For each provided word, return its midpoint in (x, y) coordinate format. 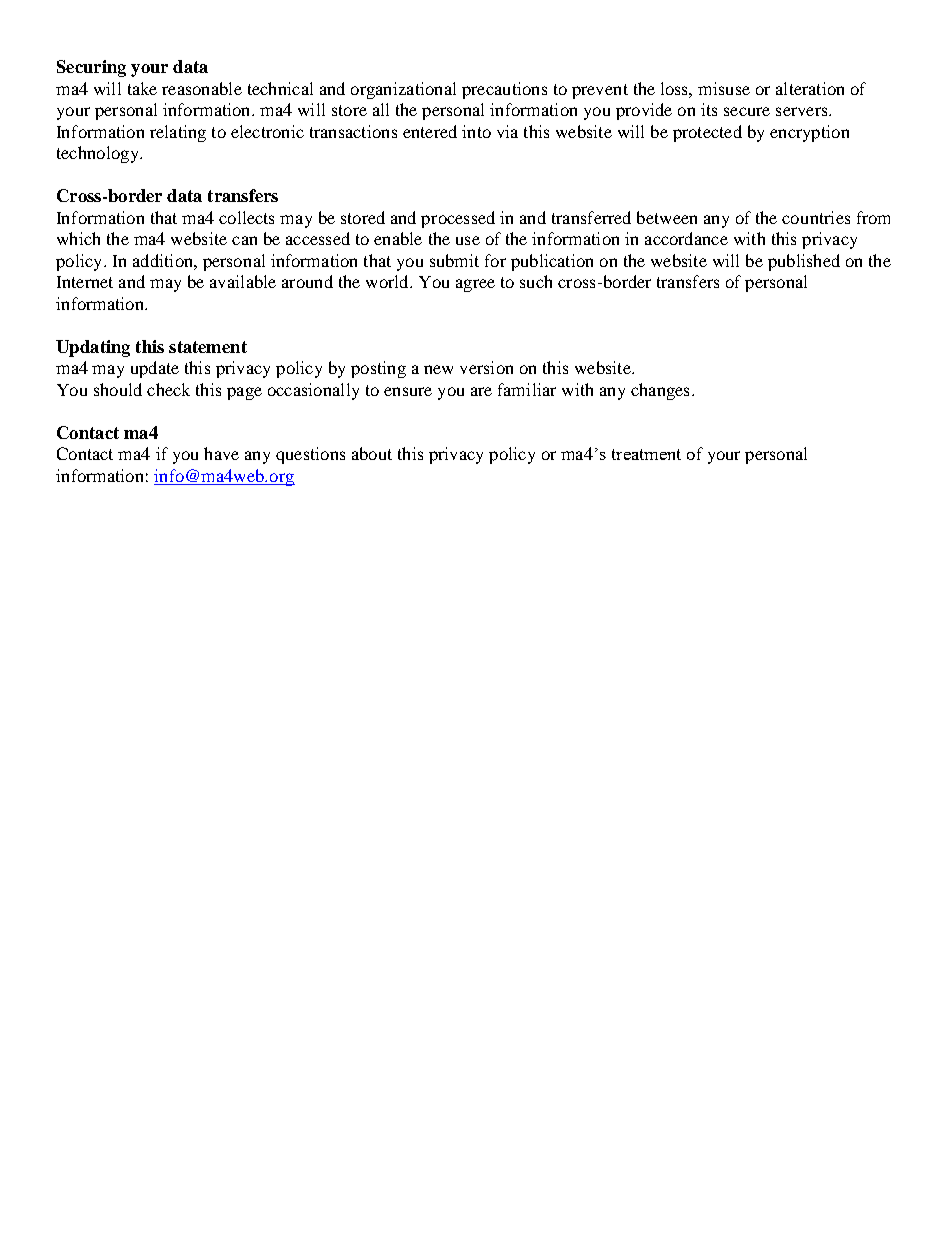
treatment (646, 454)
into (476, 131)
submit (454, 260)
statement (208, 347)
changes (660, 391)
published (804, 262)
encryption (809, 133)
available (243, 281)
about (372, 453)
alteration (810, 88)
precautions (504, 90)
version (486, 367)
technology (99, 154)
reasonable (202, 88)
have (221, 453)
